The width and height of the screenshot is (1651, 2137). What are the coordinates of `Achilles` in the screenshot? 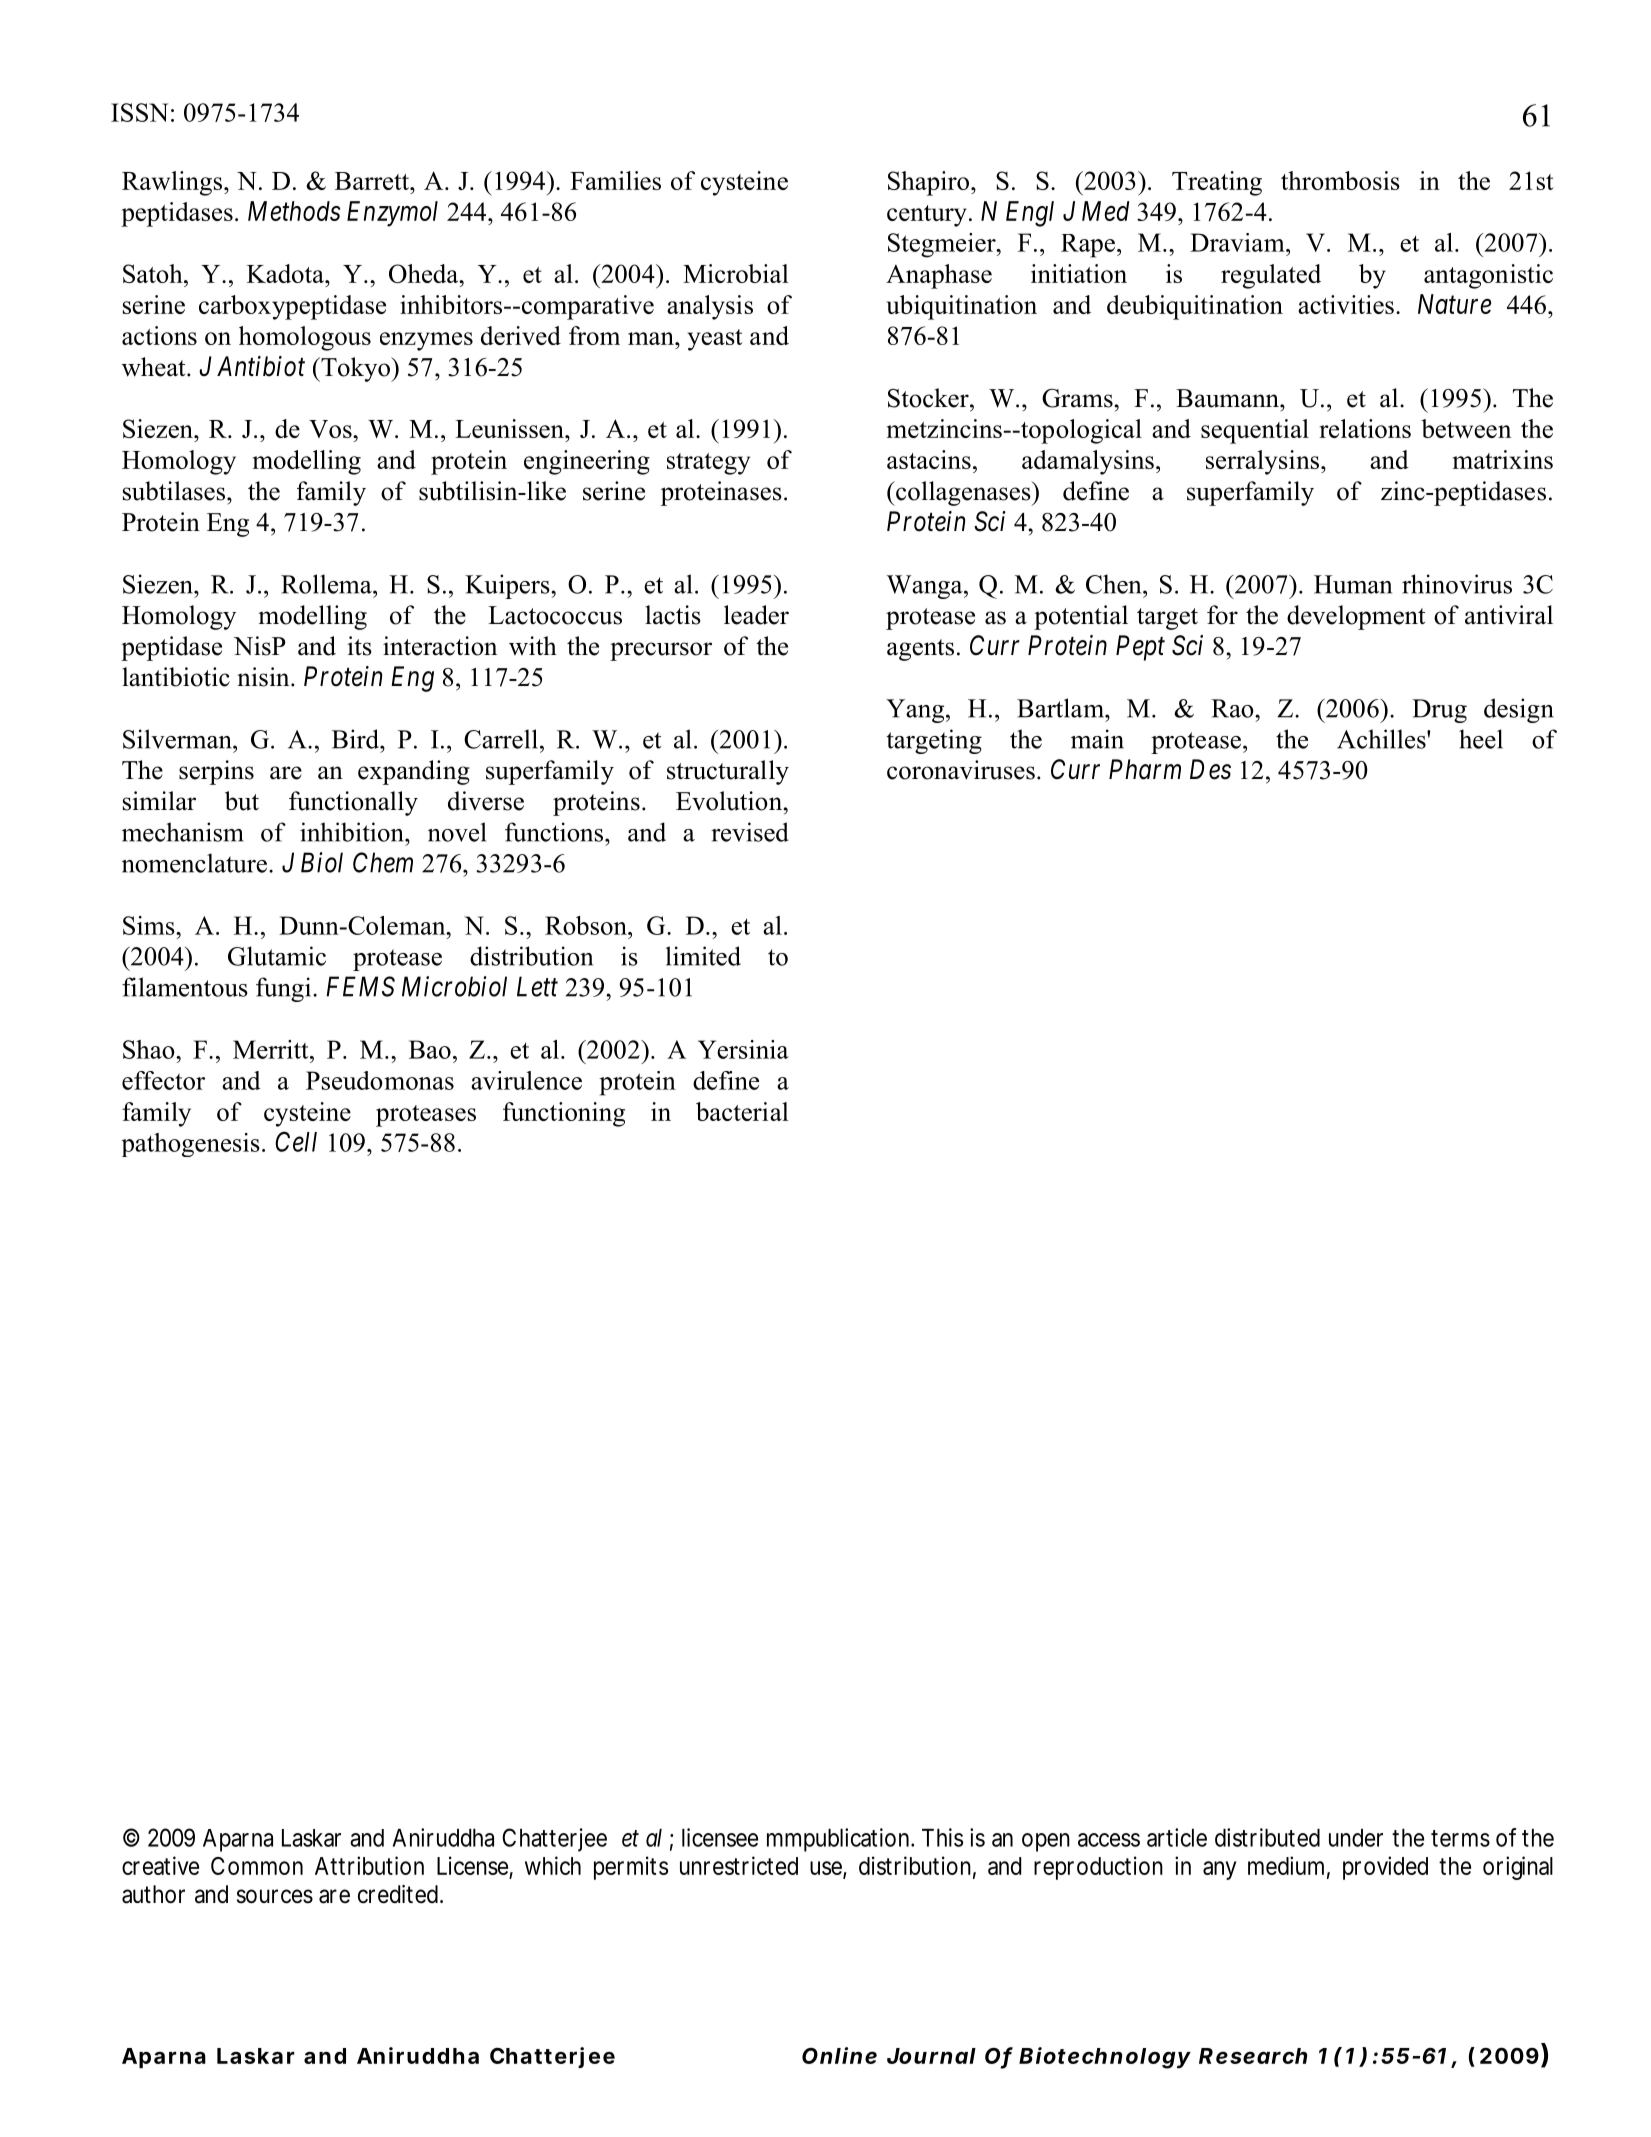 It's located at (1382, 739).
